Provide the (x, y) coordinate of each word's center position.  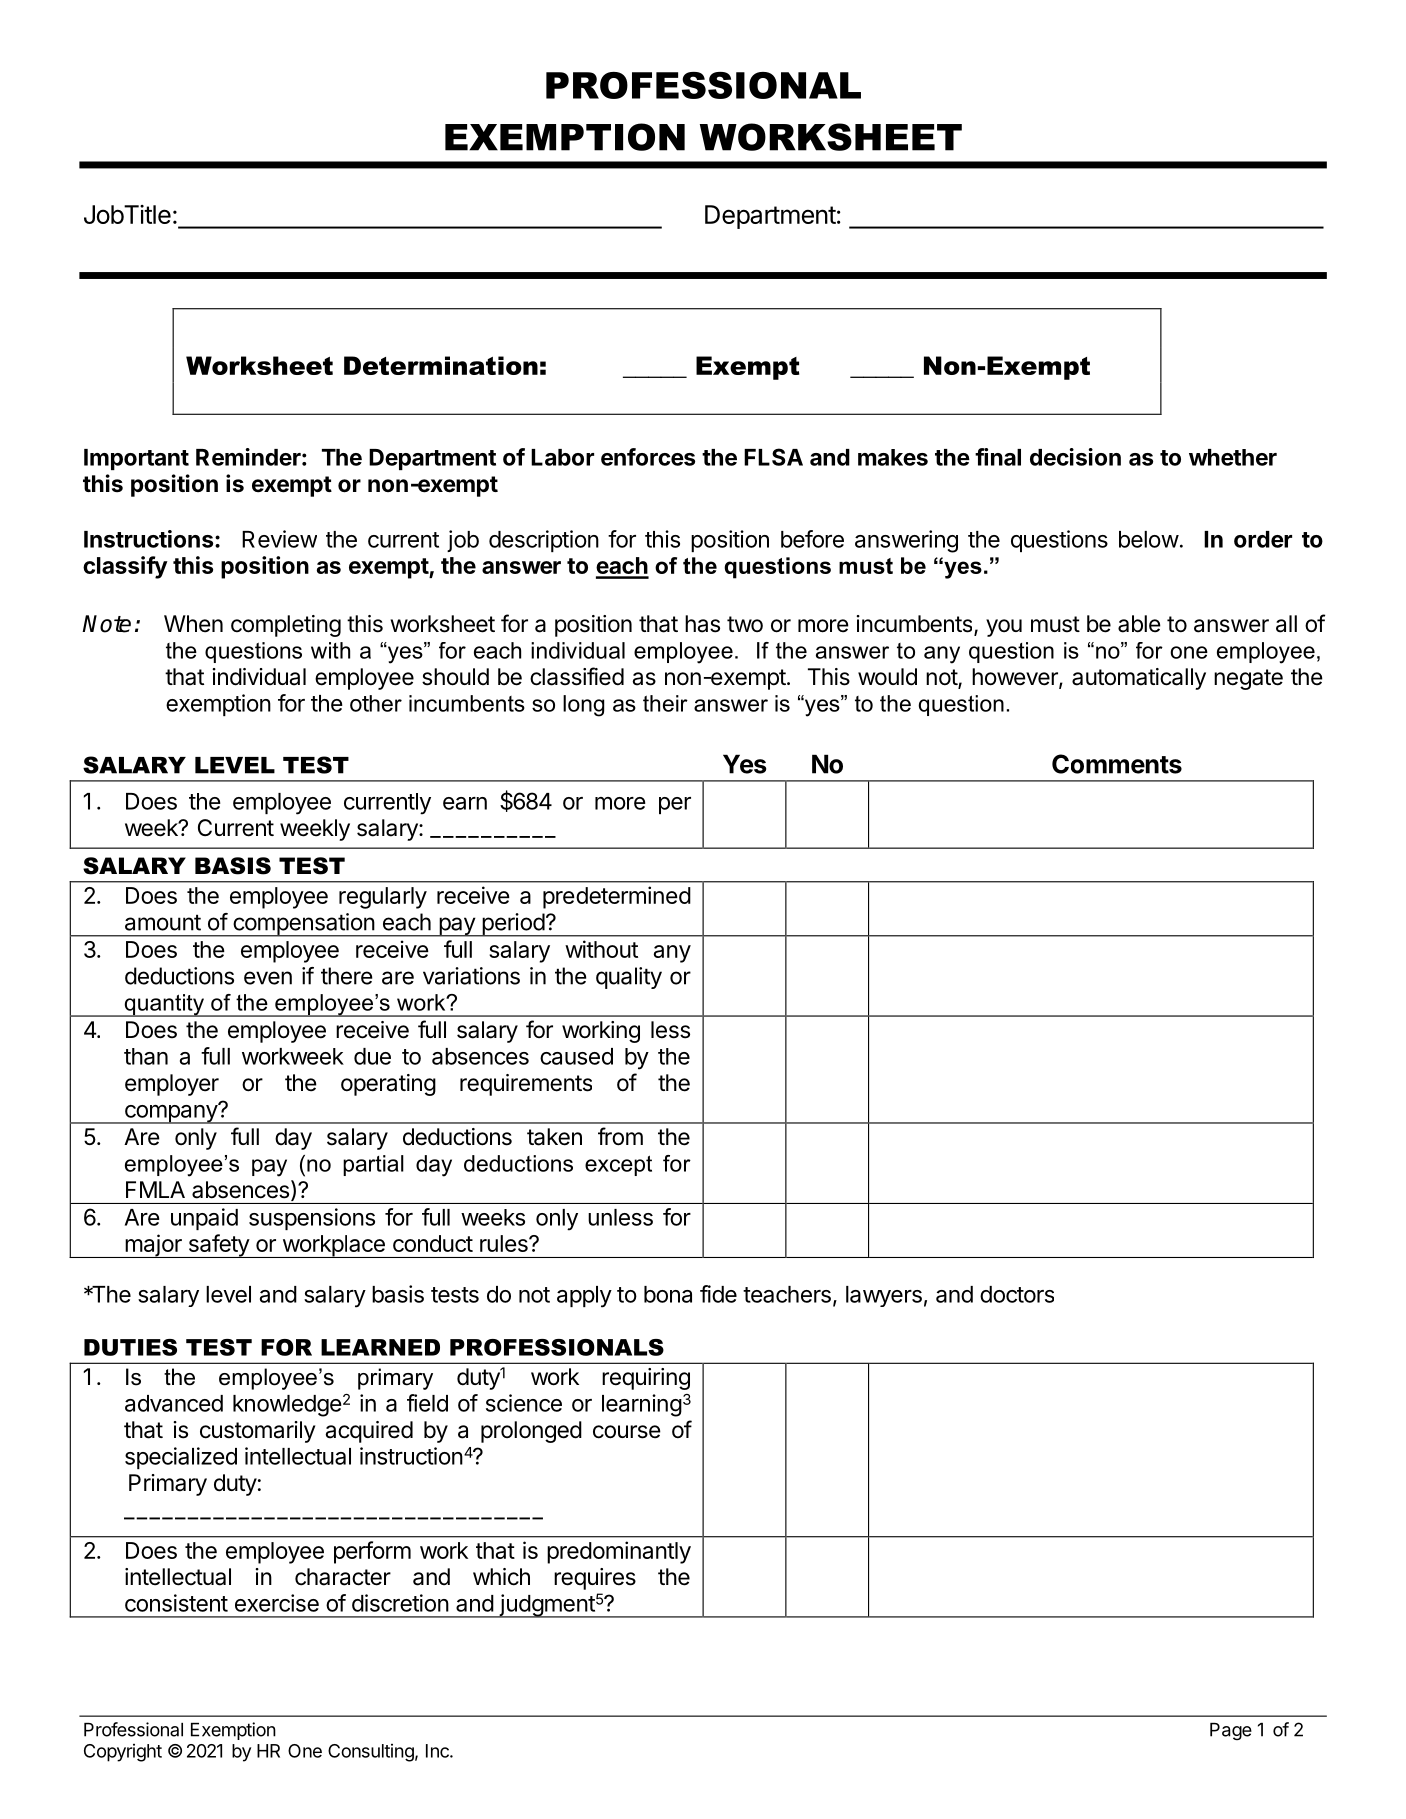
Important (136, 459)
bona (668, 1294)
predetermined (617, 897)
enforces (648, 457)
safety (218, 1246)
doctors (1017, 1294)
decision (1075, 457)
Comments (1117, 764)
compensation (303, 925)
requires (595, 1579)
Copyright (123, 1753)
